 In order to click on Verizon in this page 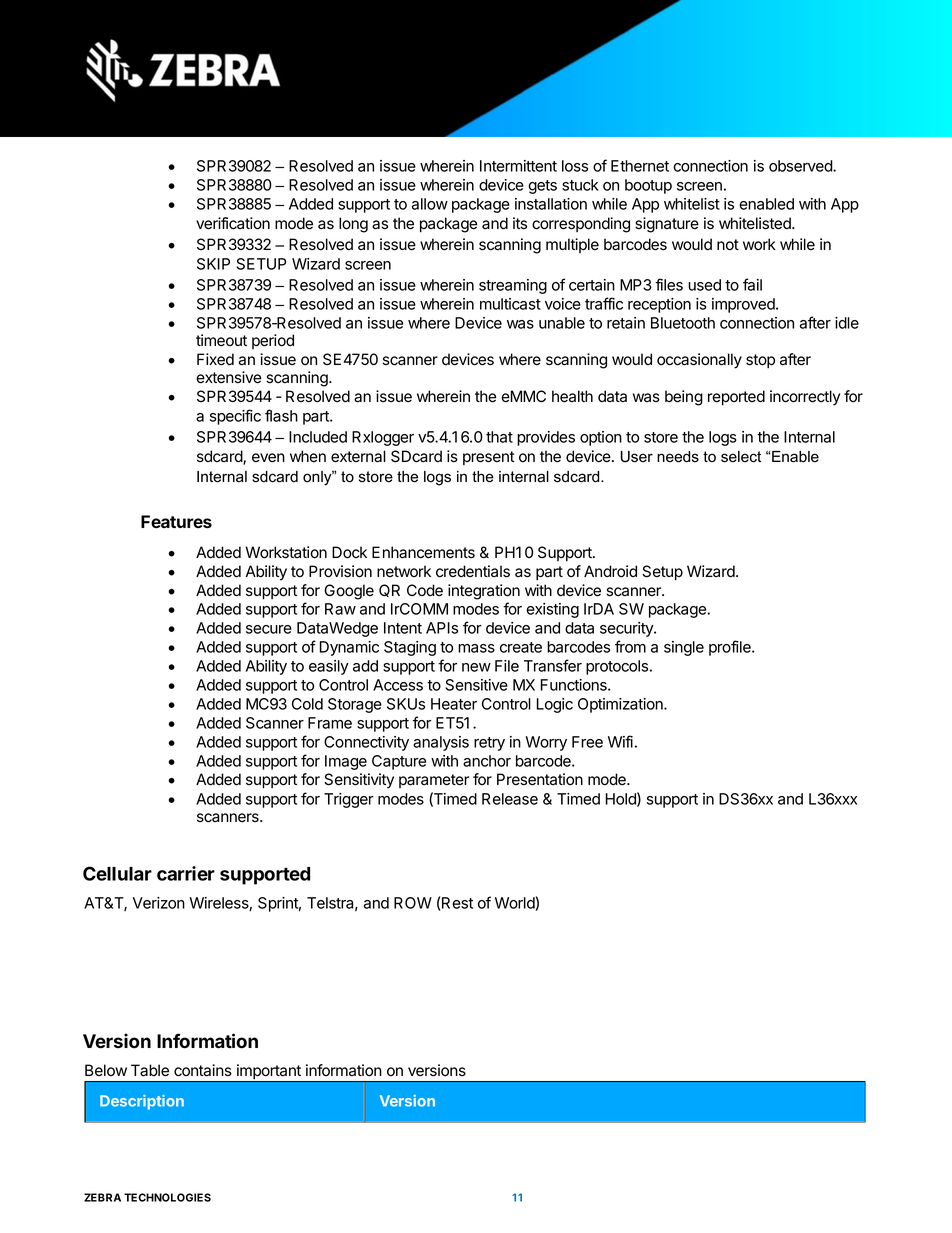, I will do `click(159, 903)`.
